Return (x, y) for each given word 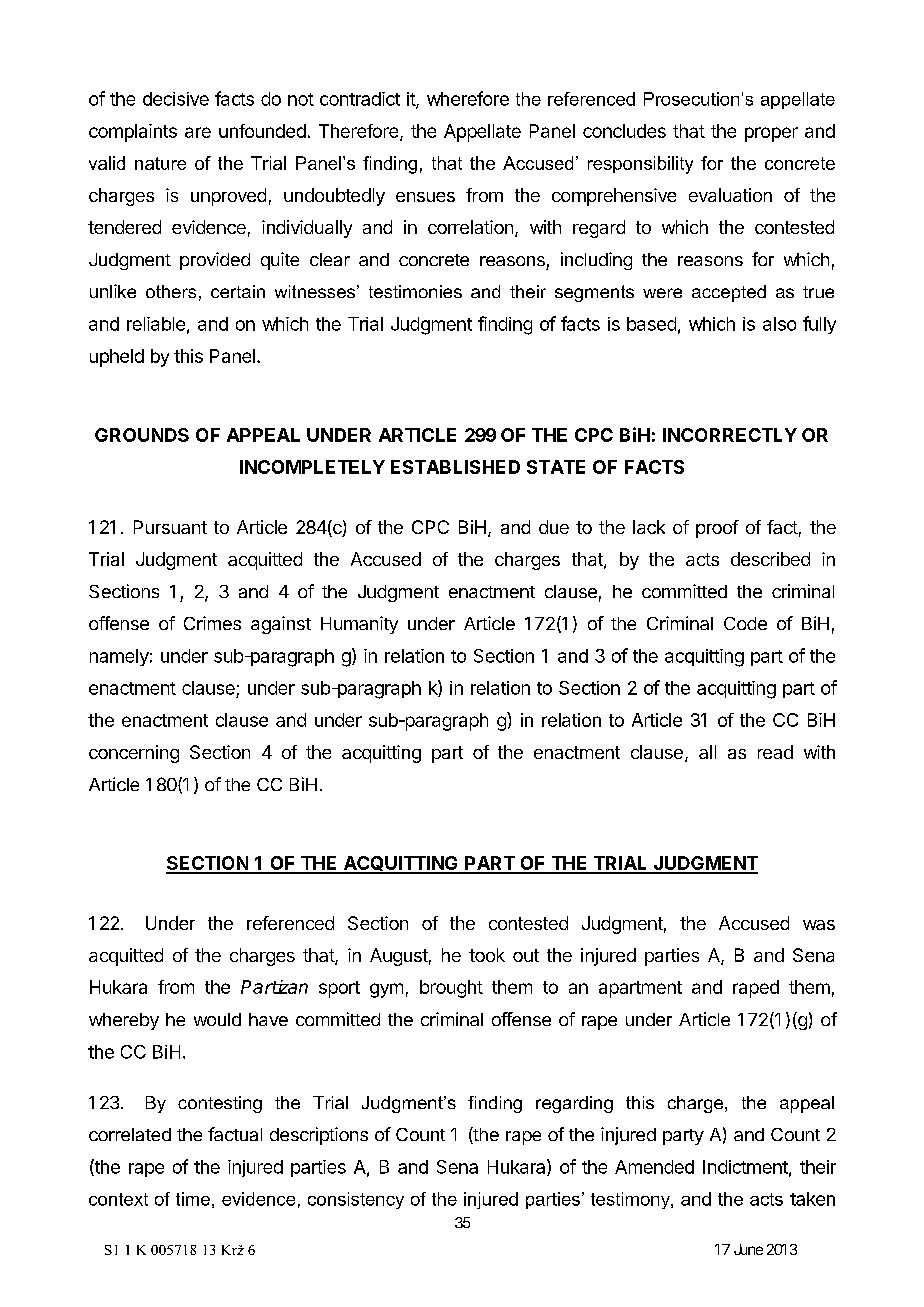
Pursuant (170, 527)
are (198, 132)
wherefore (468, 98)
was (819, 925)
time (193, 1199)
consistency (356, 1200)
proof (717, 529)
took (487, 955)
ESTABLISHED (455, 467)
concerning (134, 754)
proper (771, 134)
